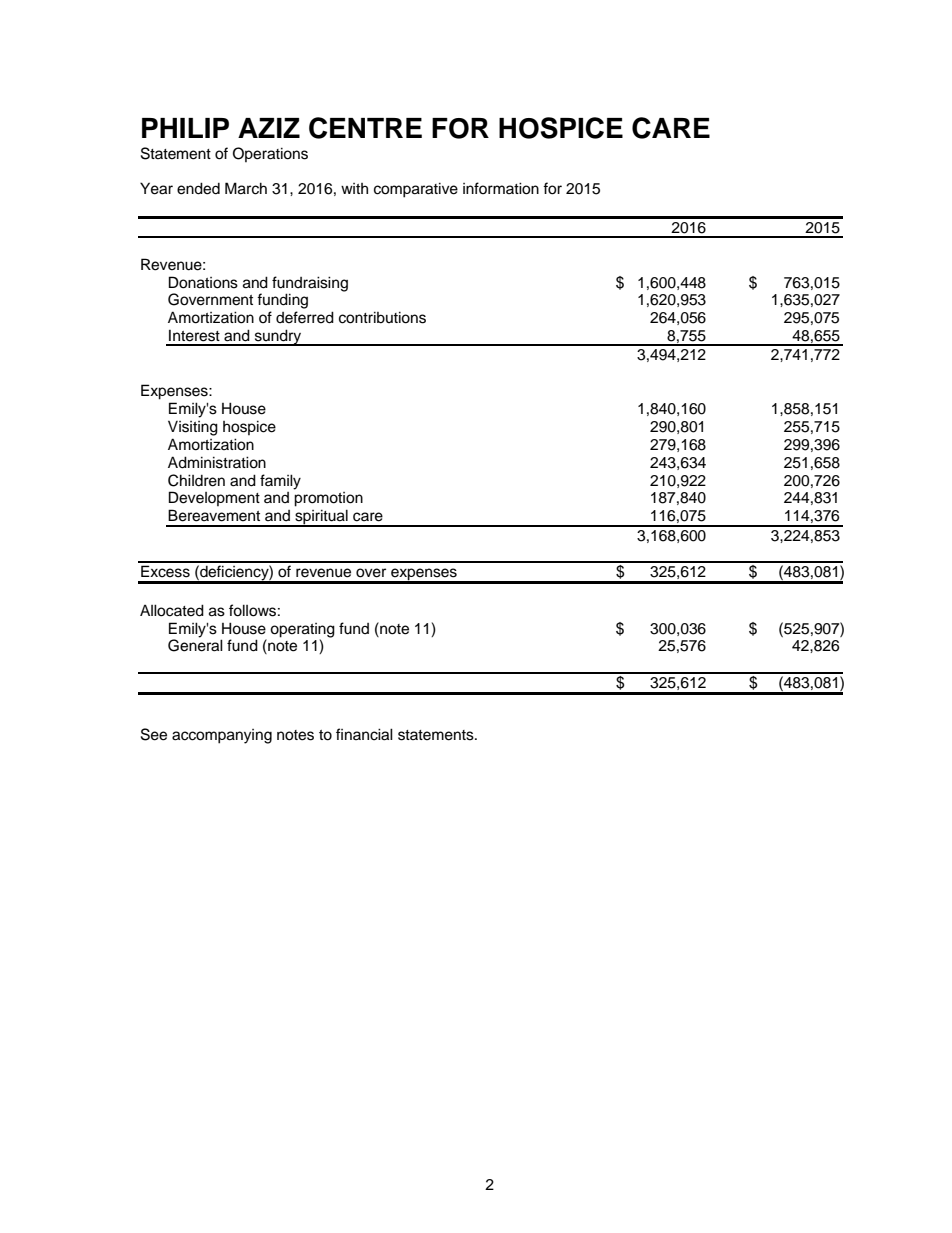 The width and height of the document is (952, 1233). I want to click on PHILIP, so click(185, 128).
